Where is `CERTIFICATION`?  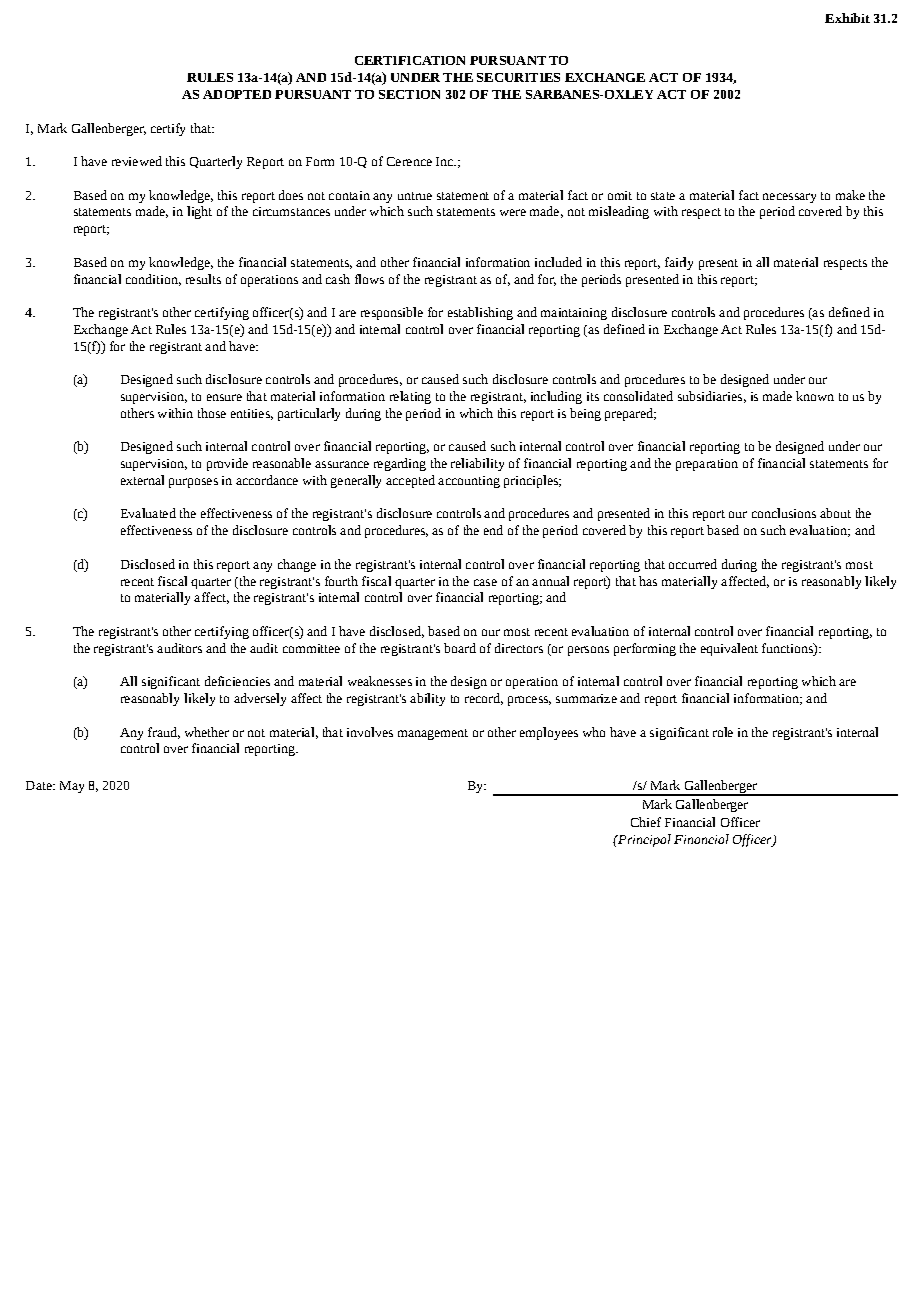 CERTIFICATION is located at coordinates (410, 60).
